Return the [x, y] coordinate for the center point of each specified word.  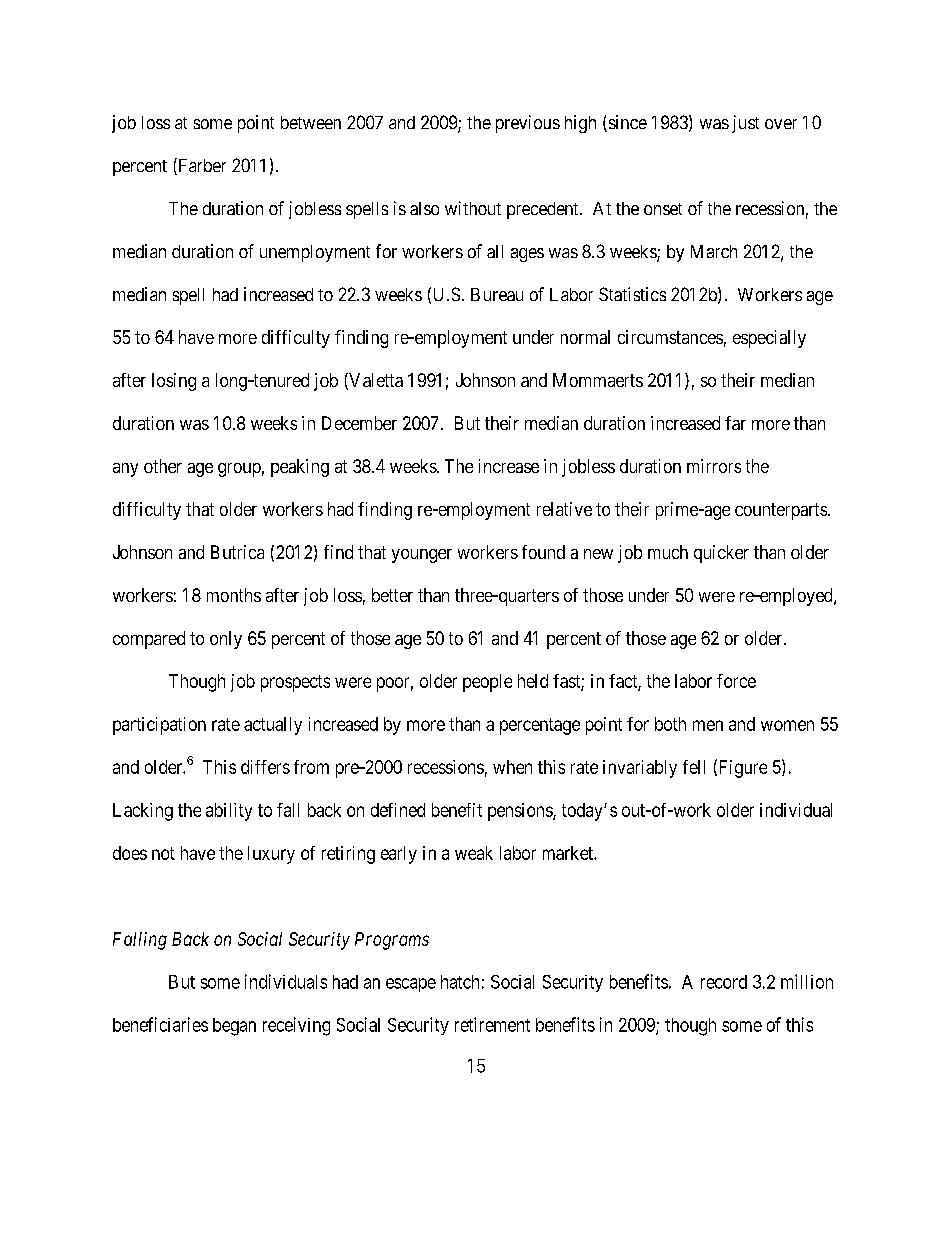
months [234, 595]
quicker [721, 554]
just [745, 124]
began [234, 1027]
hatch [460, 982]
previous [528, 124]
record [724, 982]
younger [422, 556]
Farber [201, 166]
